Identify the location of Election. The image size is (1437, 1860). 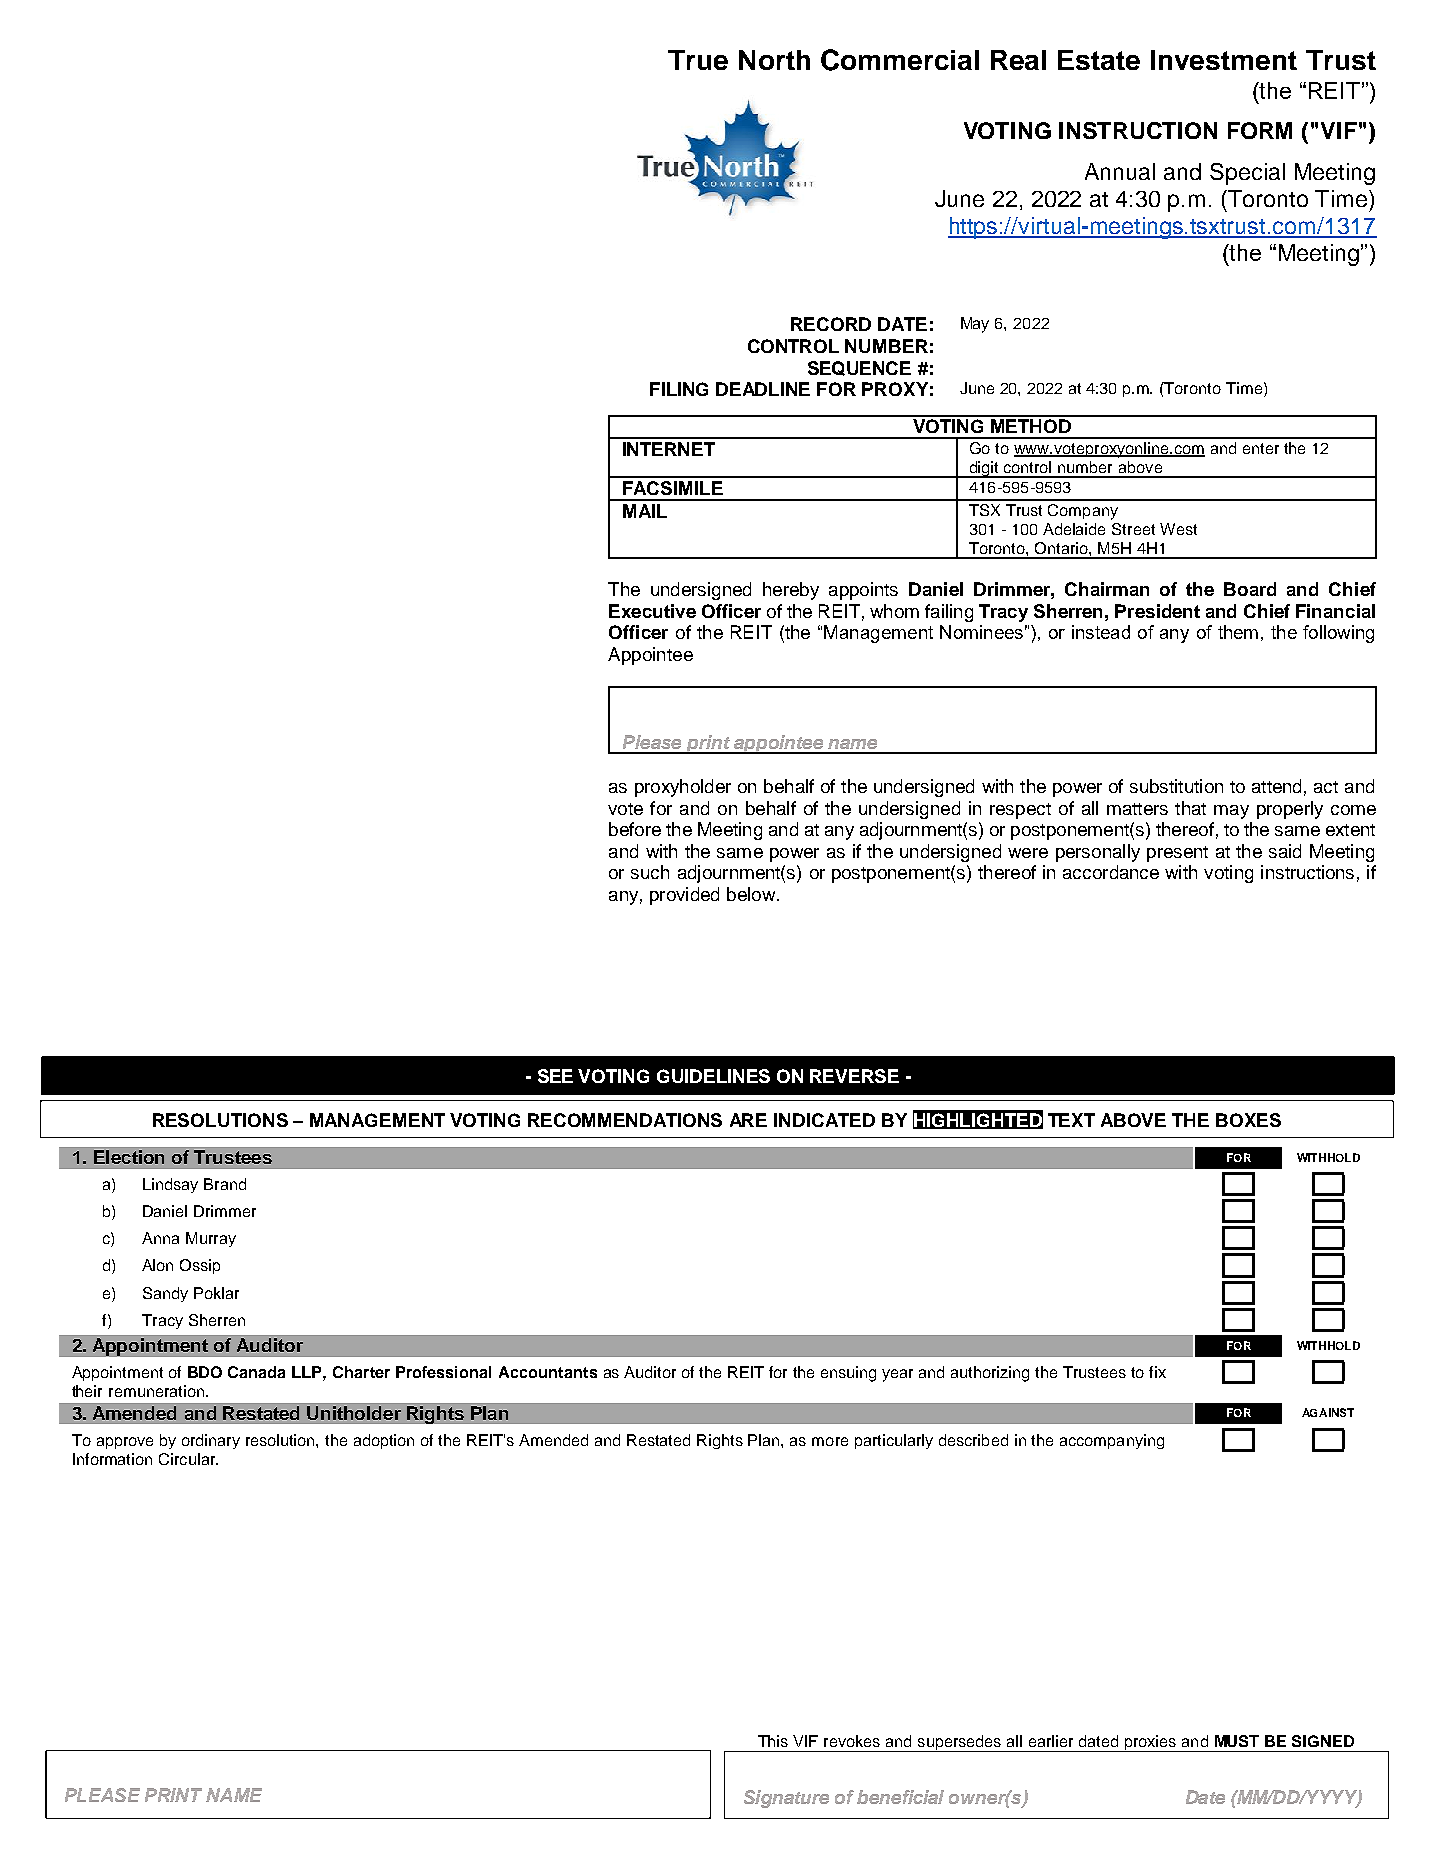
(129, 1157).
